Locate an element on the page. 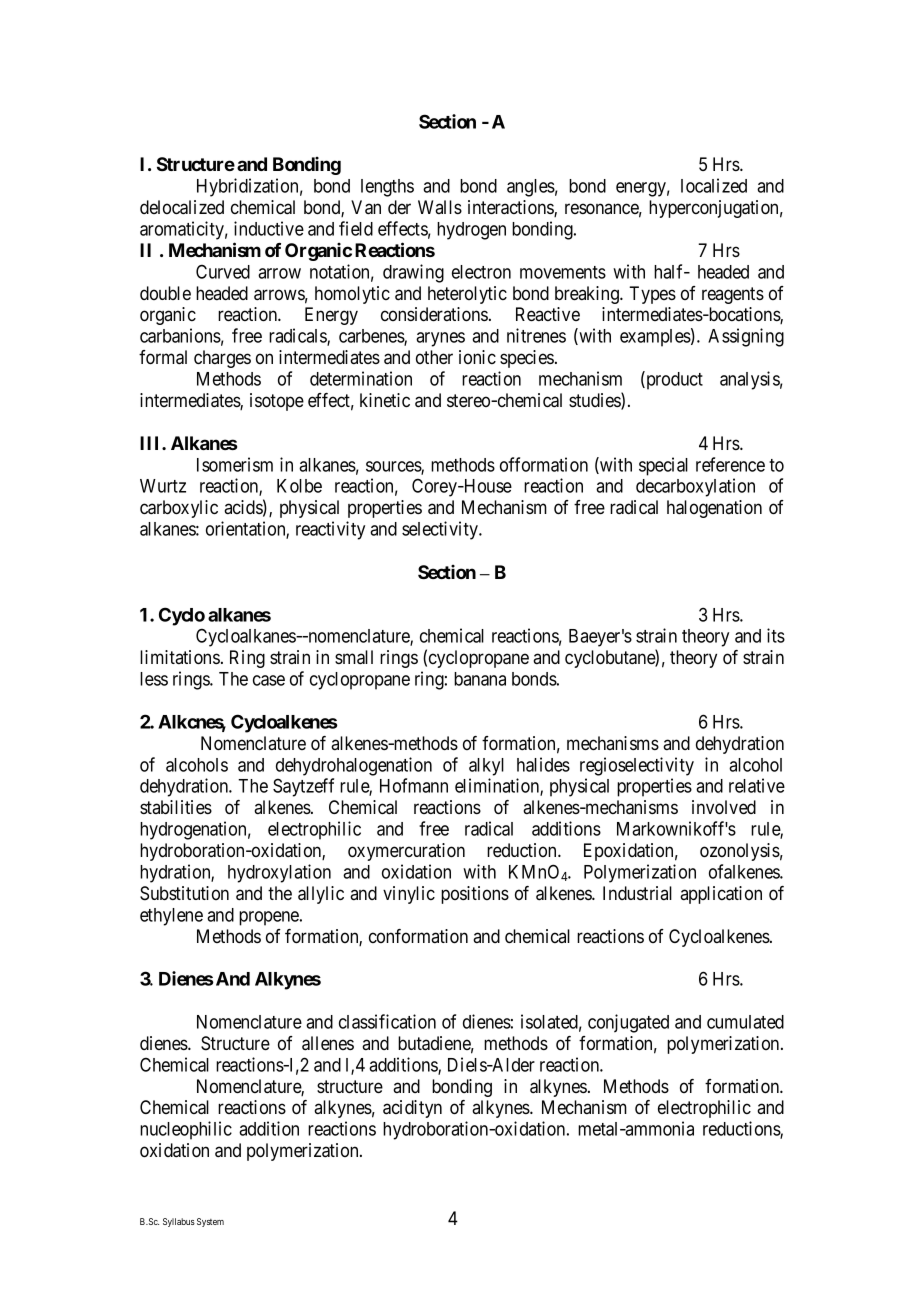 Image resolution: width=924 pixels, height=1307 pixels. isotope is located at coordinates (277, 402).
